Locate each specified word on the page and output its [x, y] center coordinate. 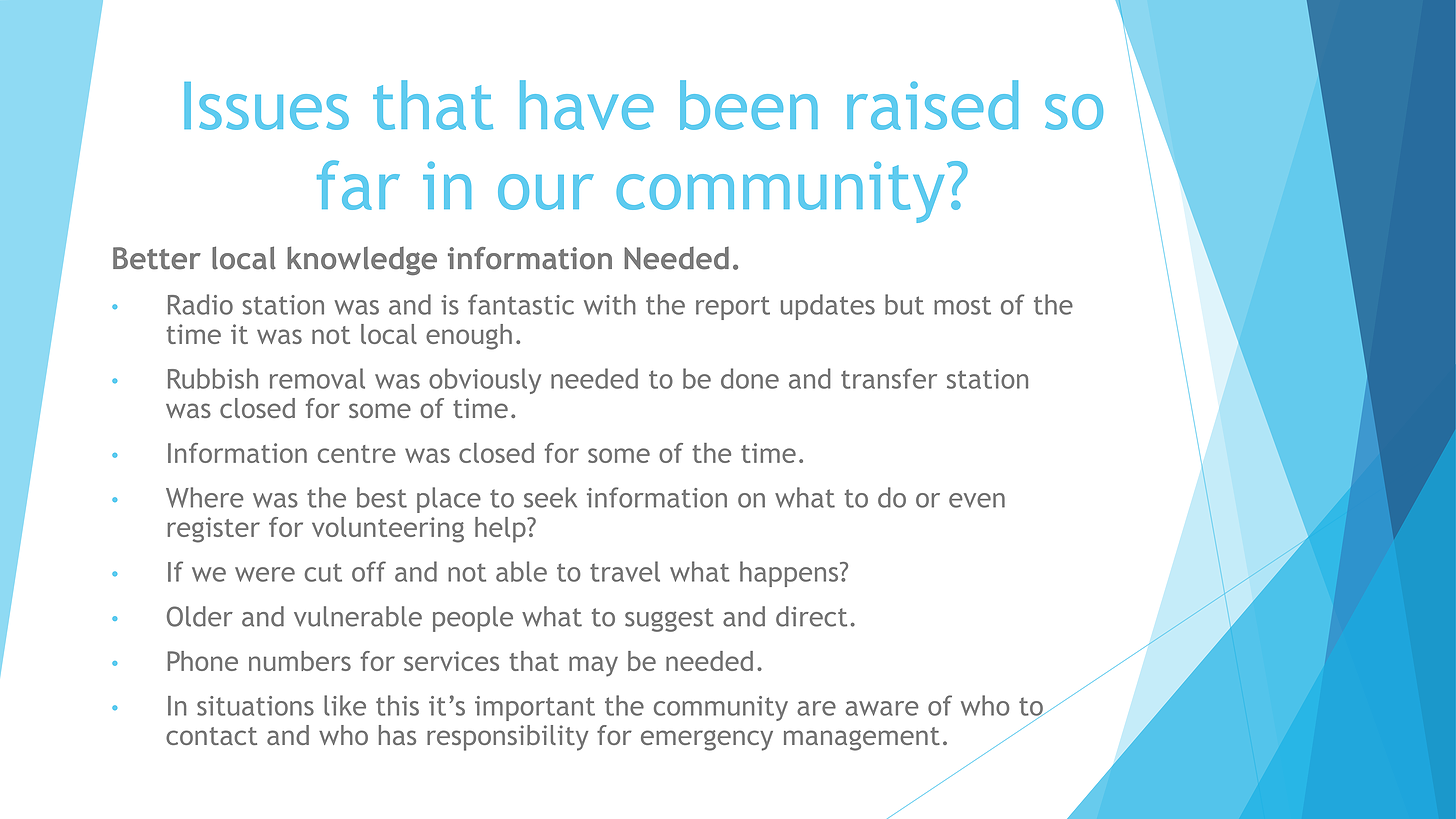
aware [882, 708]
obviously [485, 381]
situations [255, 706]
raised [932, 105]
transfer [889, 378]
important [535, 708]
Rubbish [213, 378]
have [587, 105]
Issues [266, 106]
